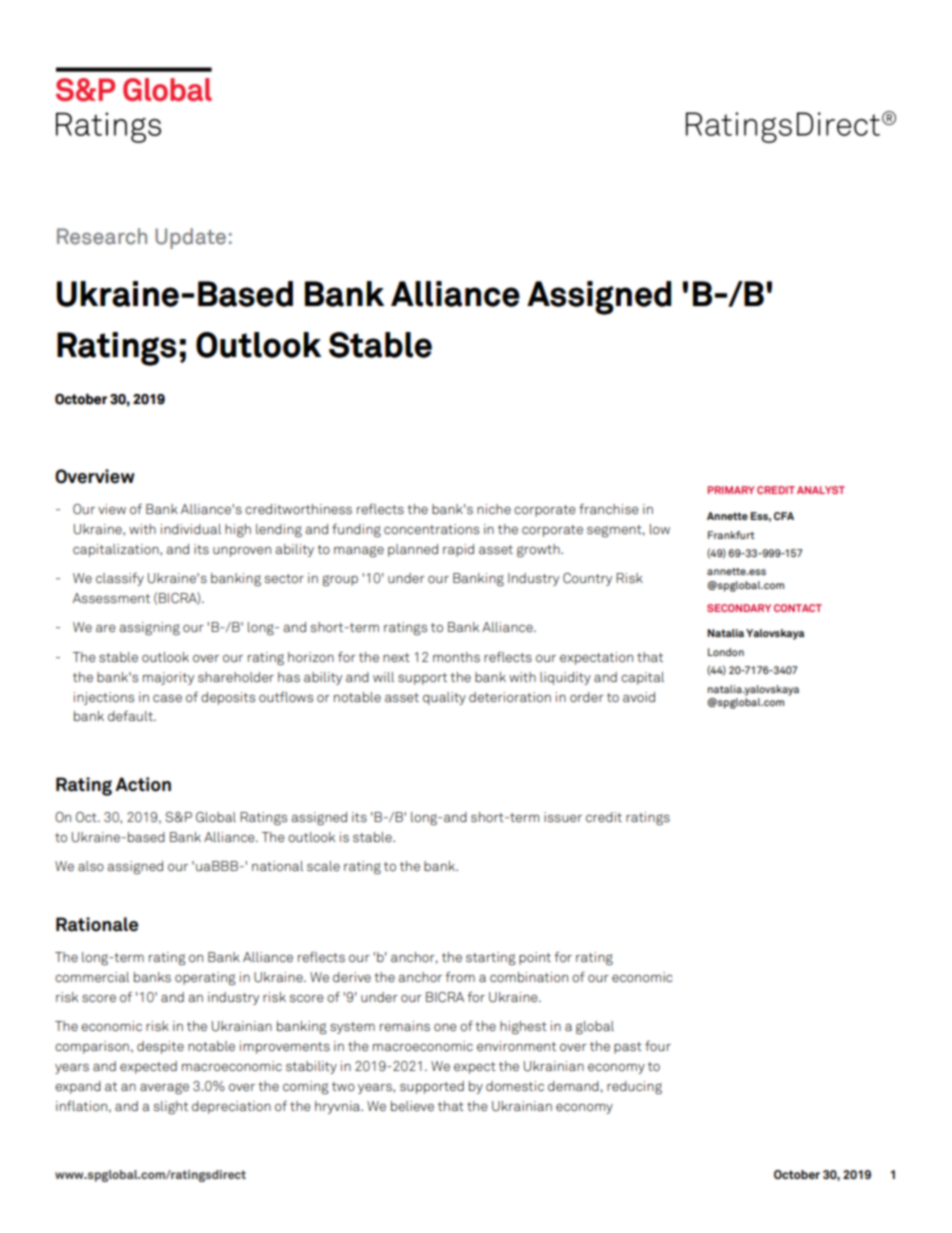 This screenshot has width=952, height=1233. What do you see at coordinates (731, 490) in the screenshot?
I see `PRIMARY` at bounding box center [731, 490].
